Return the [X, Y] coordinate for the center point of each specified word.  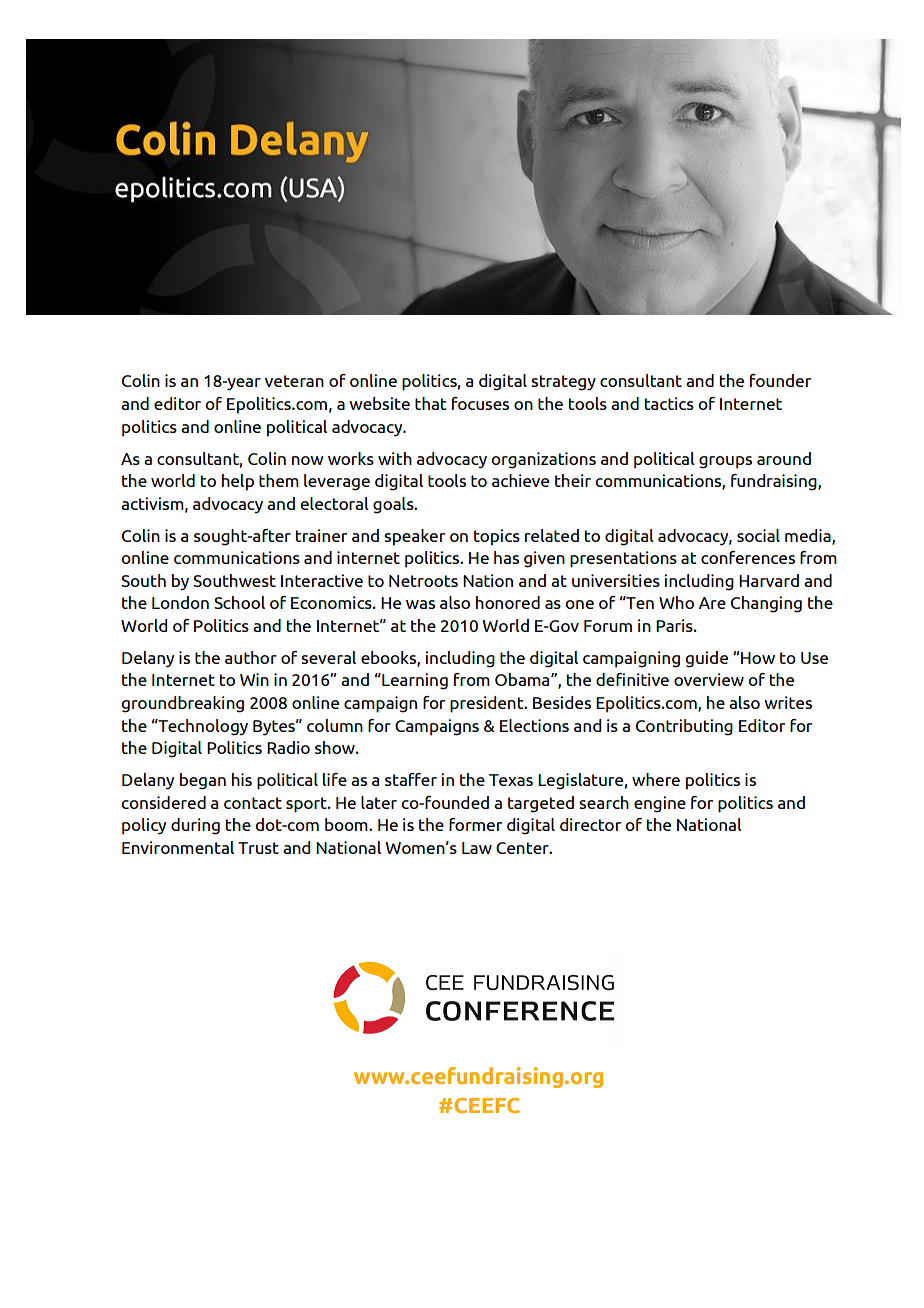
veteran [294, 381]
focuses [480, 403]
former [475, 824]
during [195, 826]
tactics [669, 403]
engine [660, 804]
